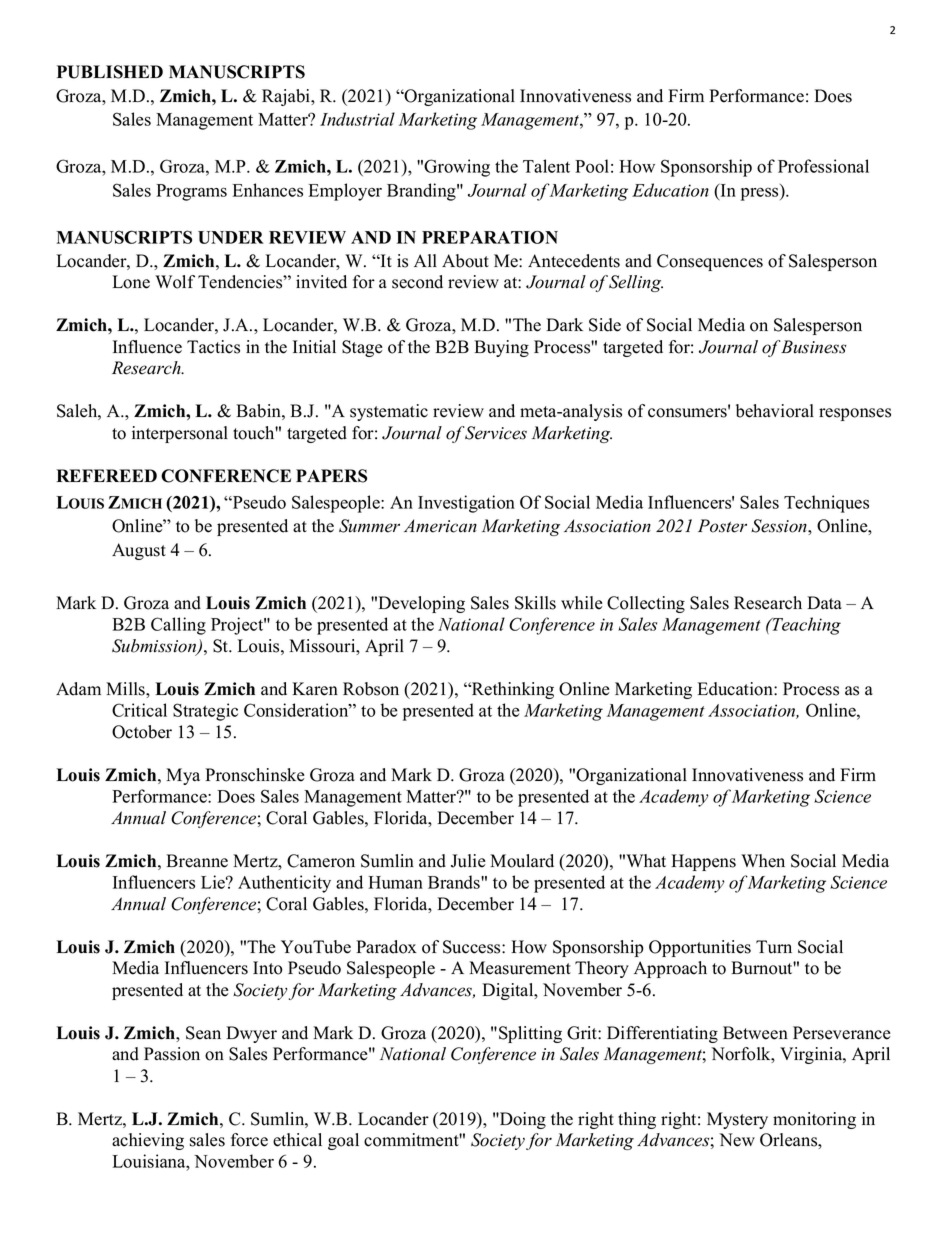  I want to click on Splitting, so click(530, 1034).
